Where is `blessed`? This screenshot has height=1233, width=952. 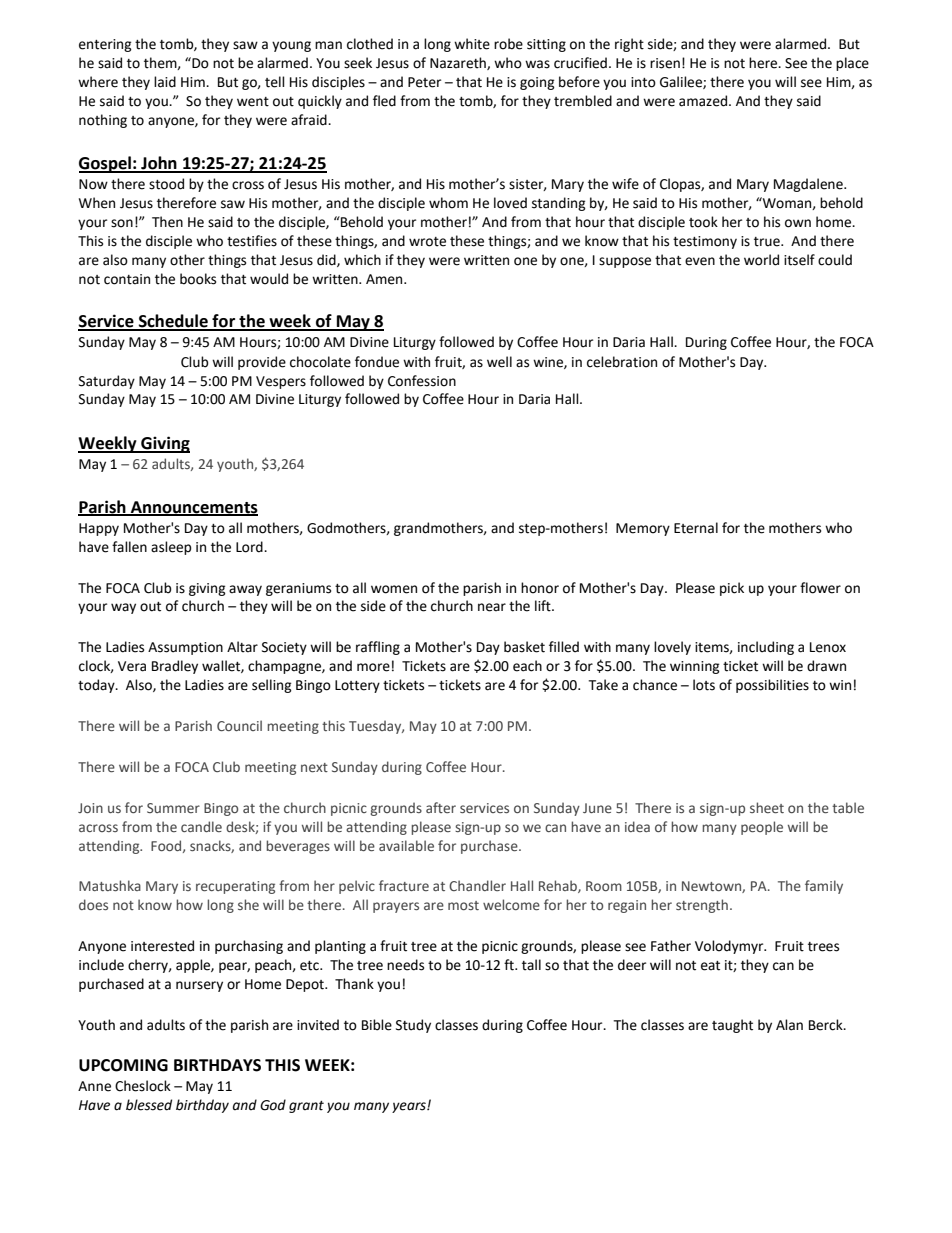
blessed is located at coordinates (149, 1105).
